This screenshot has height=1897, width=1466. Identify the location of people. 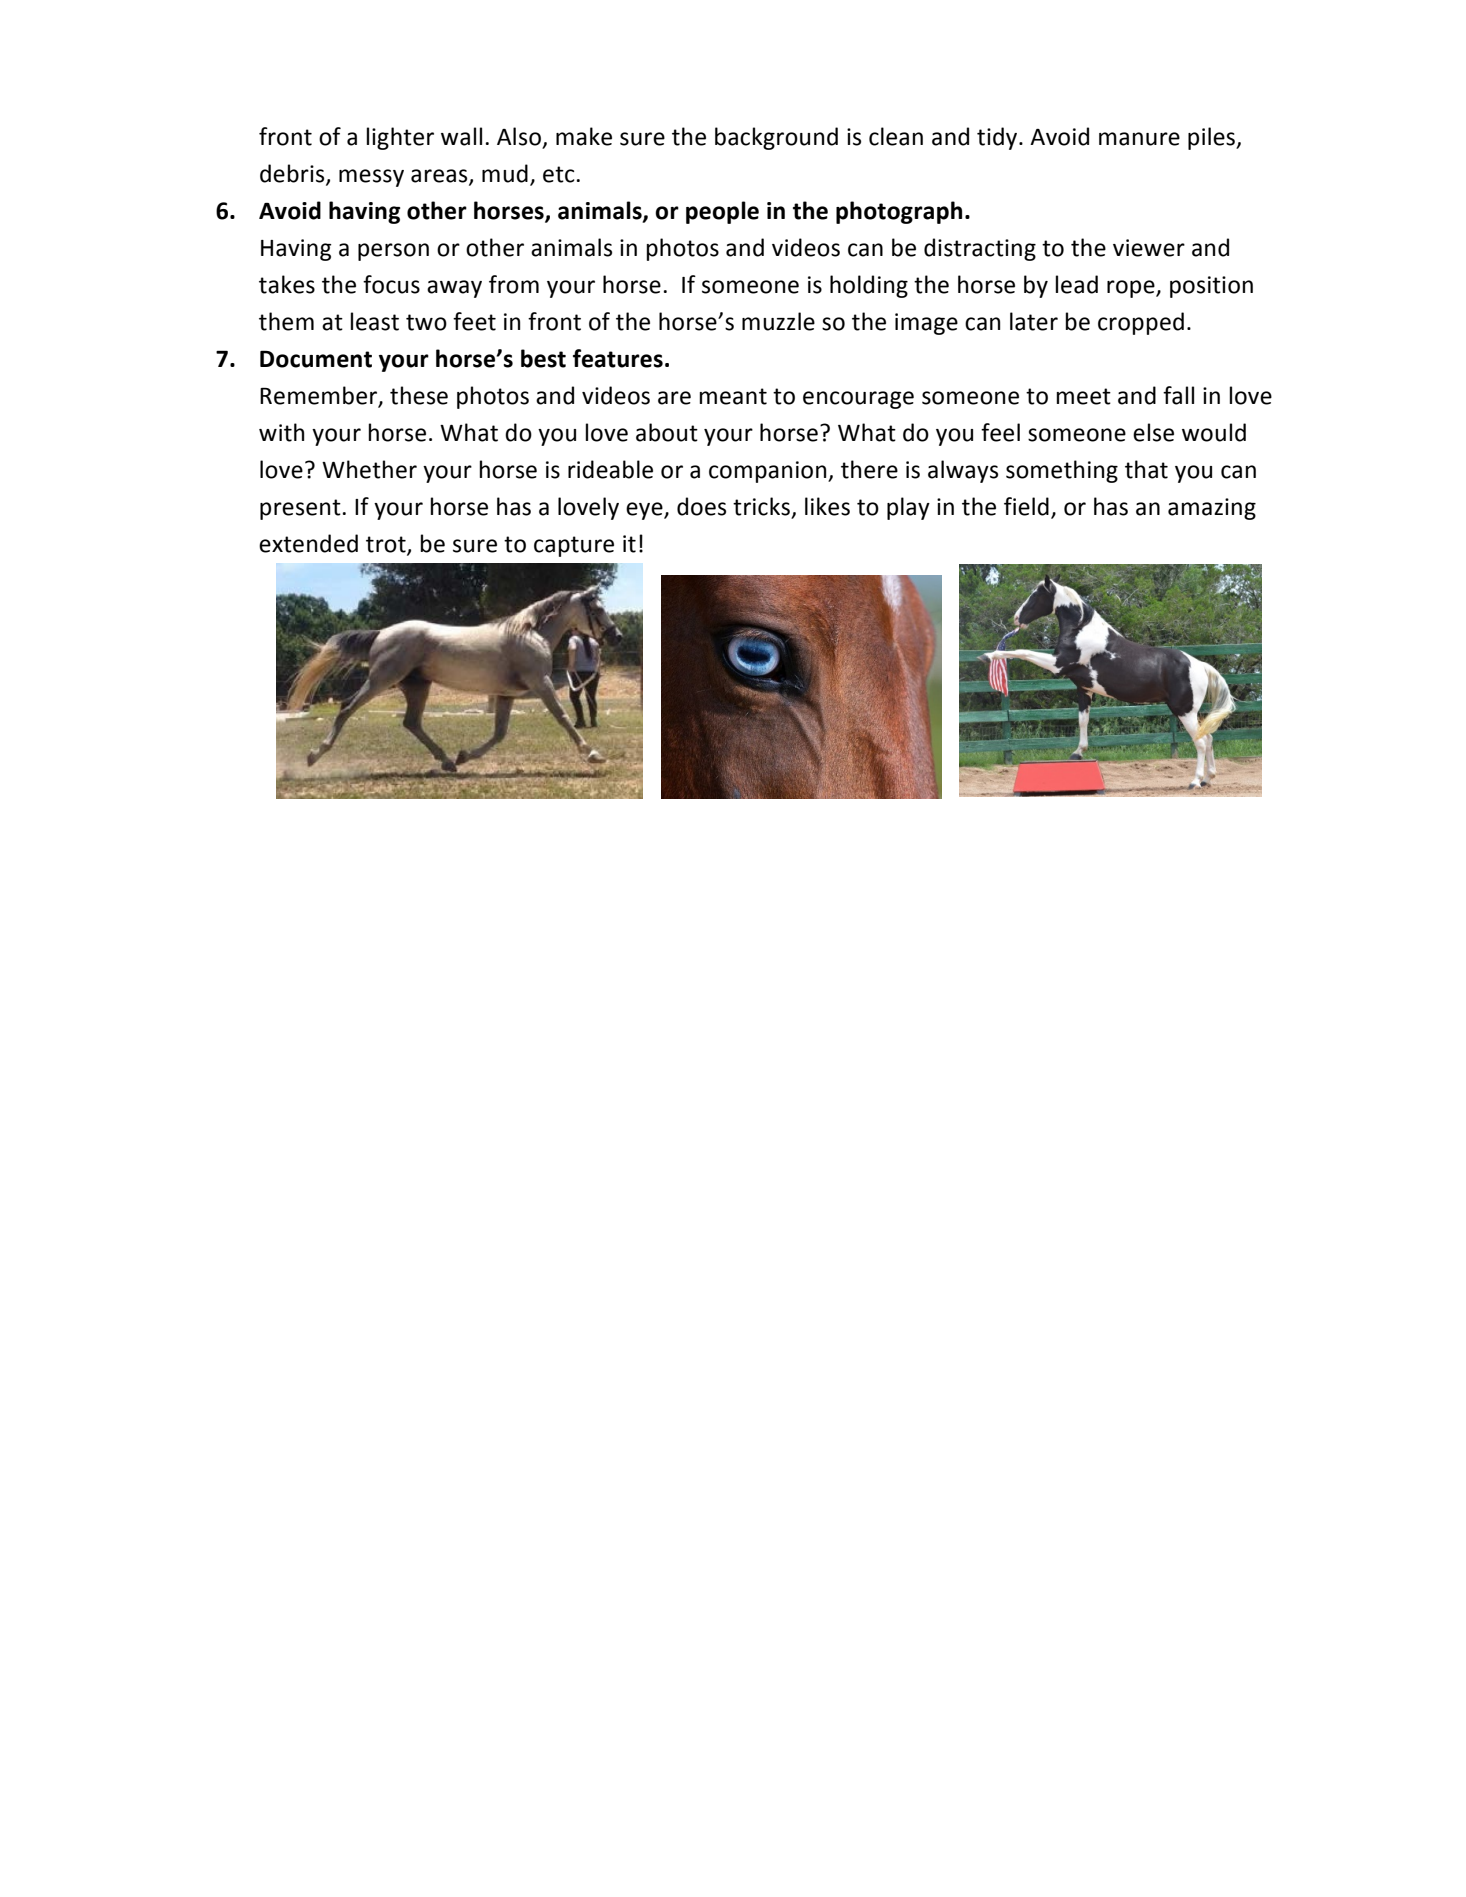
(722, 212).
